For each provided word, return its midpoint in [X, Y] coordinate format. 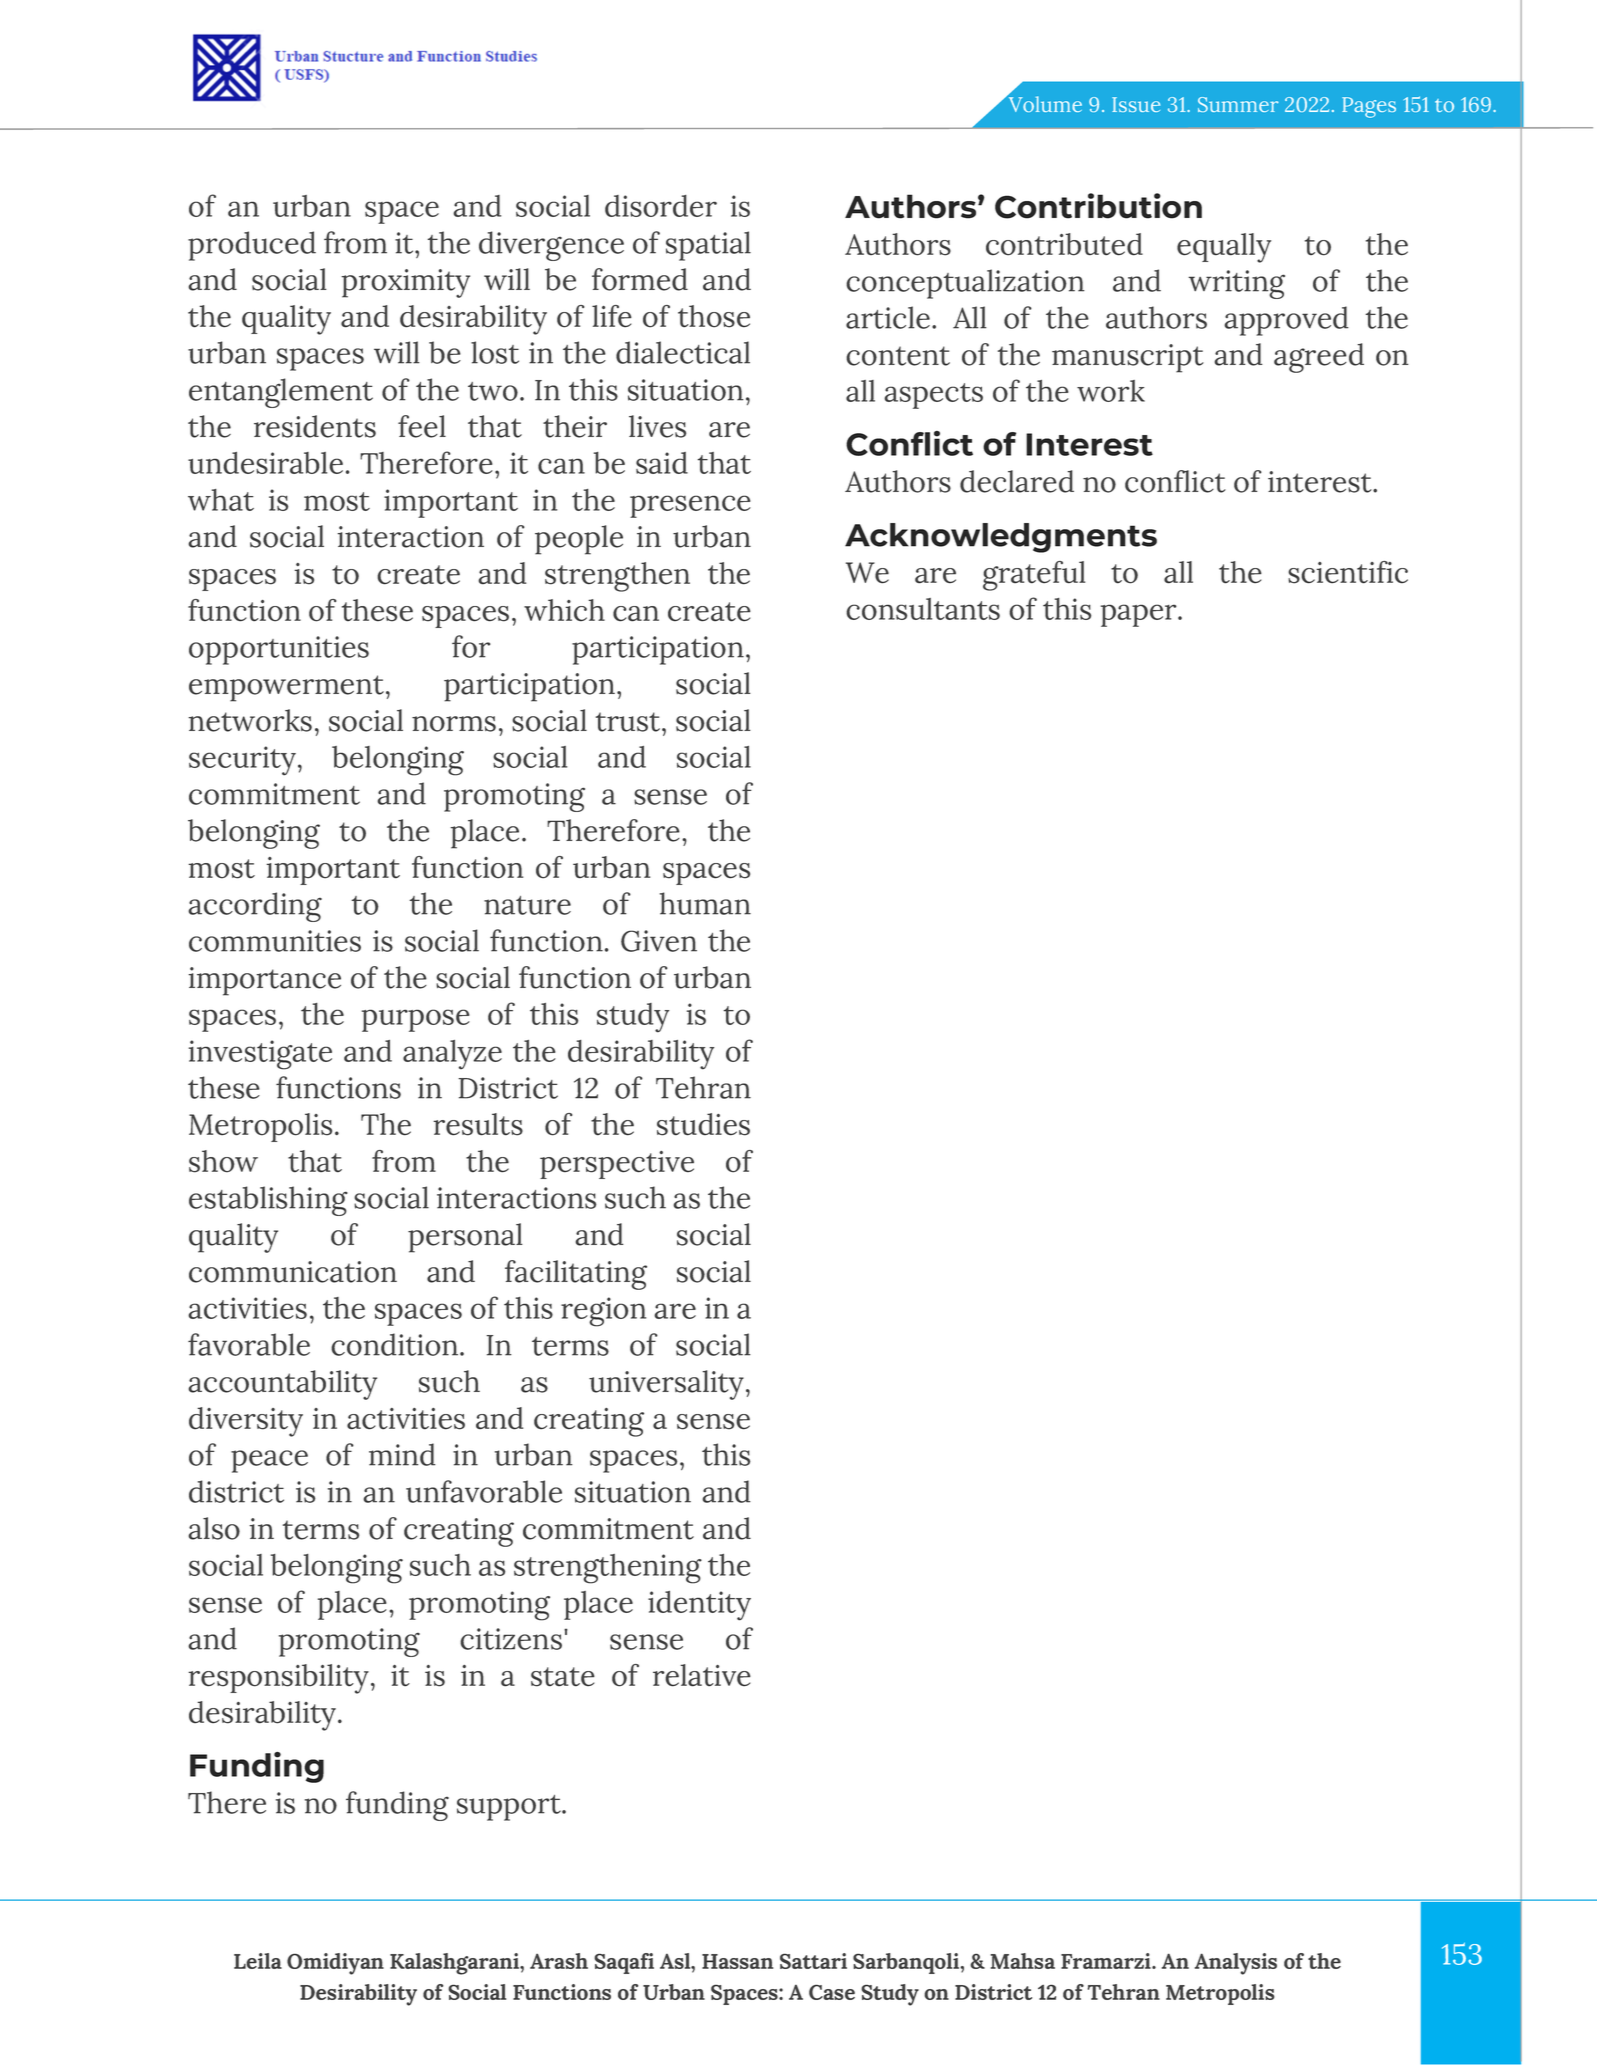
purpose [416, 1020]
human [705, 903]
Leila [258, 1961]
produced [252, 246]
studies [703, 1124]
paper [1140, 615]
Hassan [737, 1961]
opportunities [279, 650]
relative [702, 1675]
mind [402, 1454]
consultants [923, 609]
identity [699, 1606]
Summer [1238, 104]
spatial [708, 246]
